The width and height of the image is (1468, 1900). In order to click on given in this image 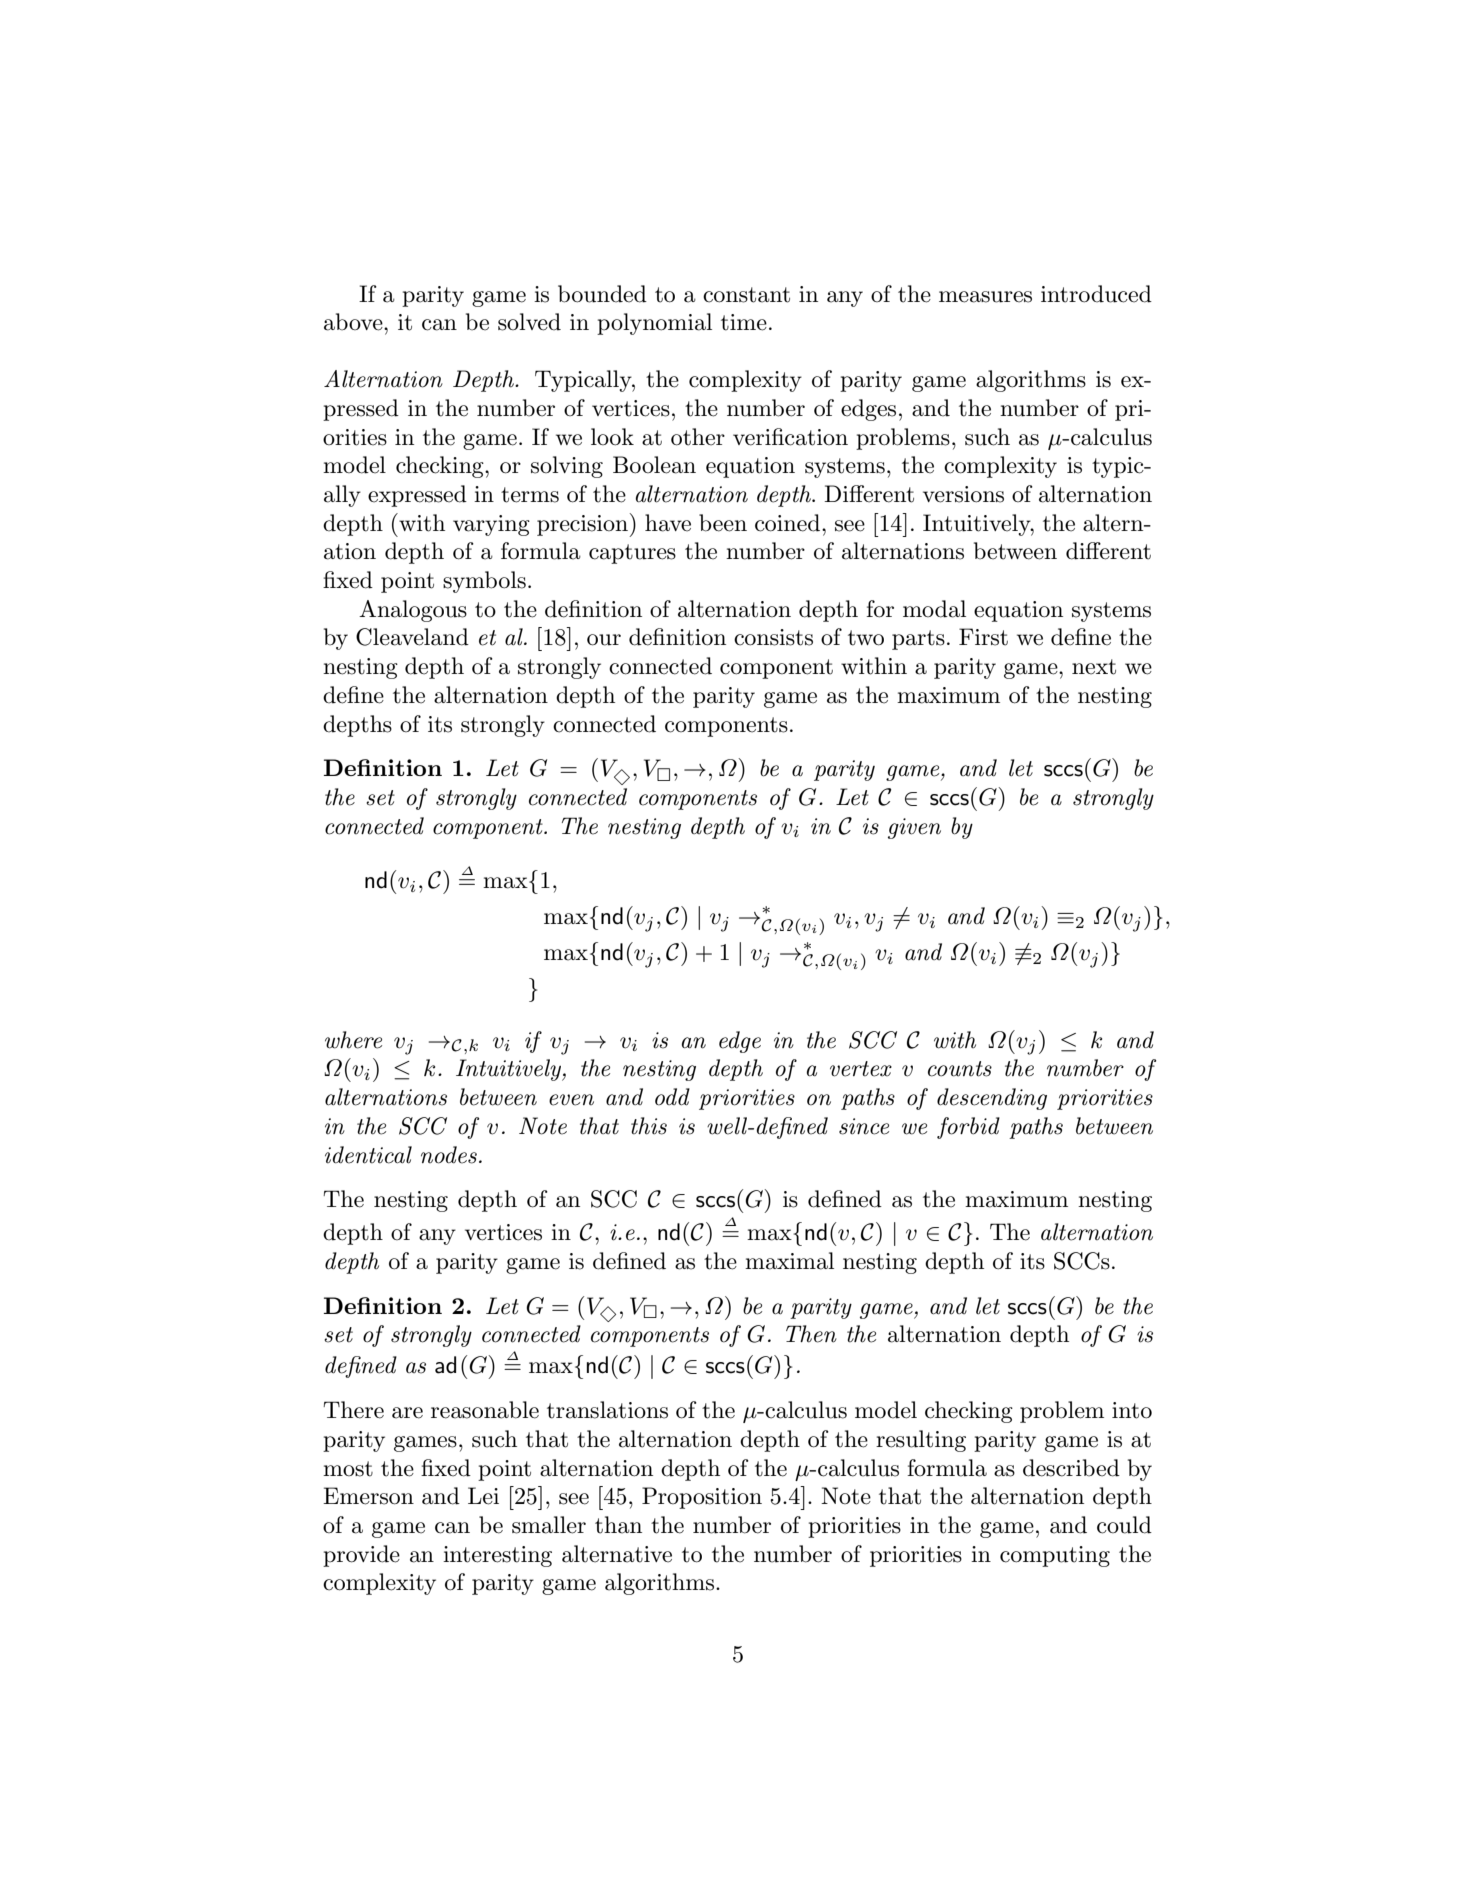, I will do `click(914, 828)`.
